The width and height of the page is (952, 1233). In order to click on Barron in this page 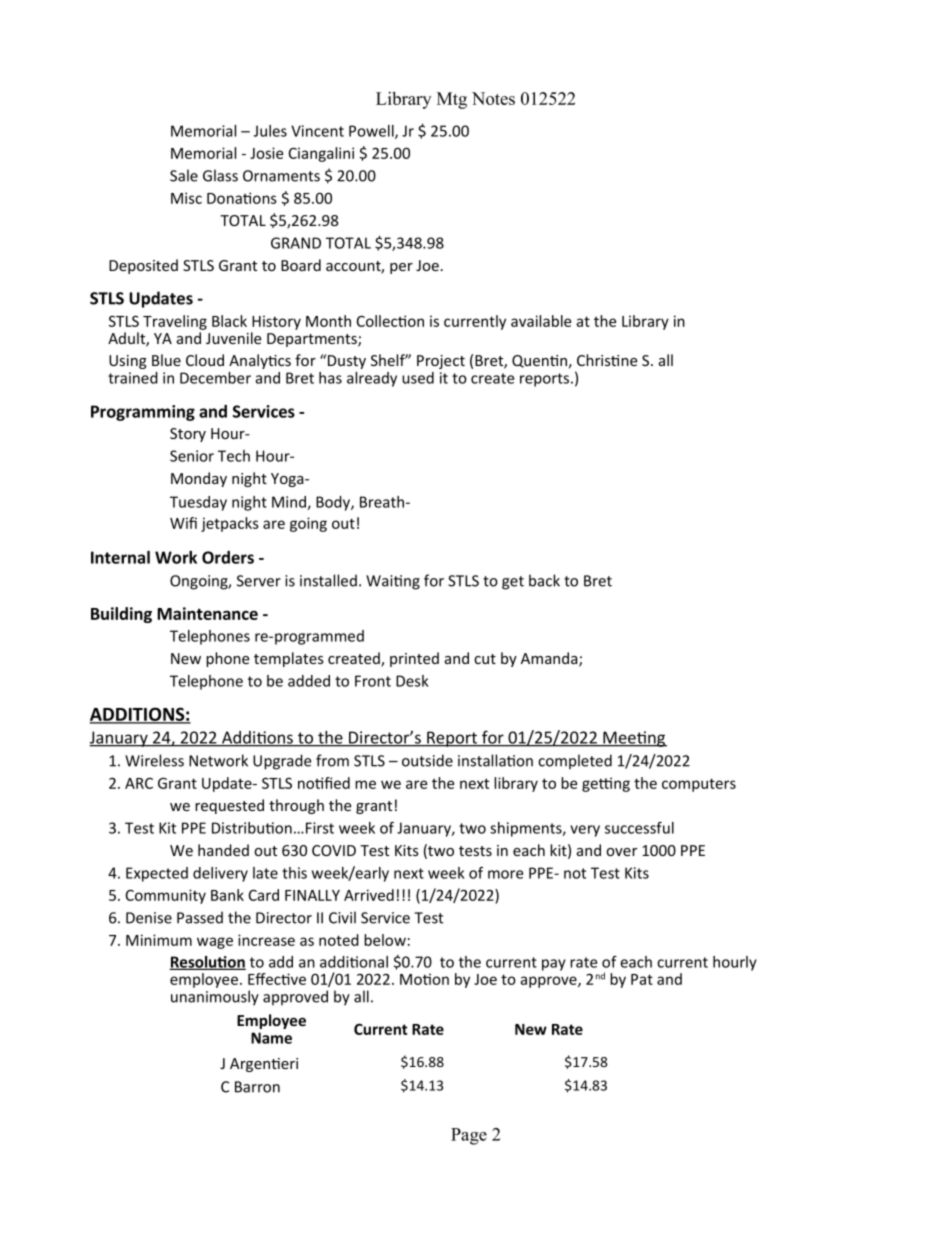, I will do `click(257, 1087)`.
